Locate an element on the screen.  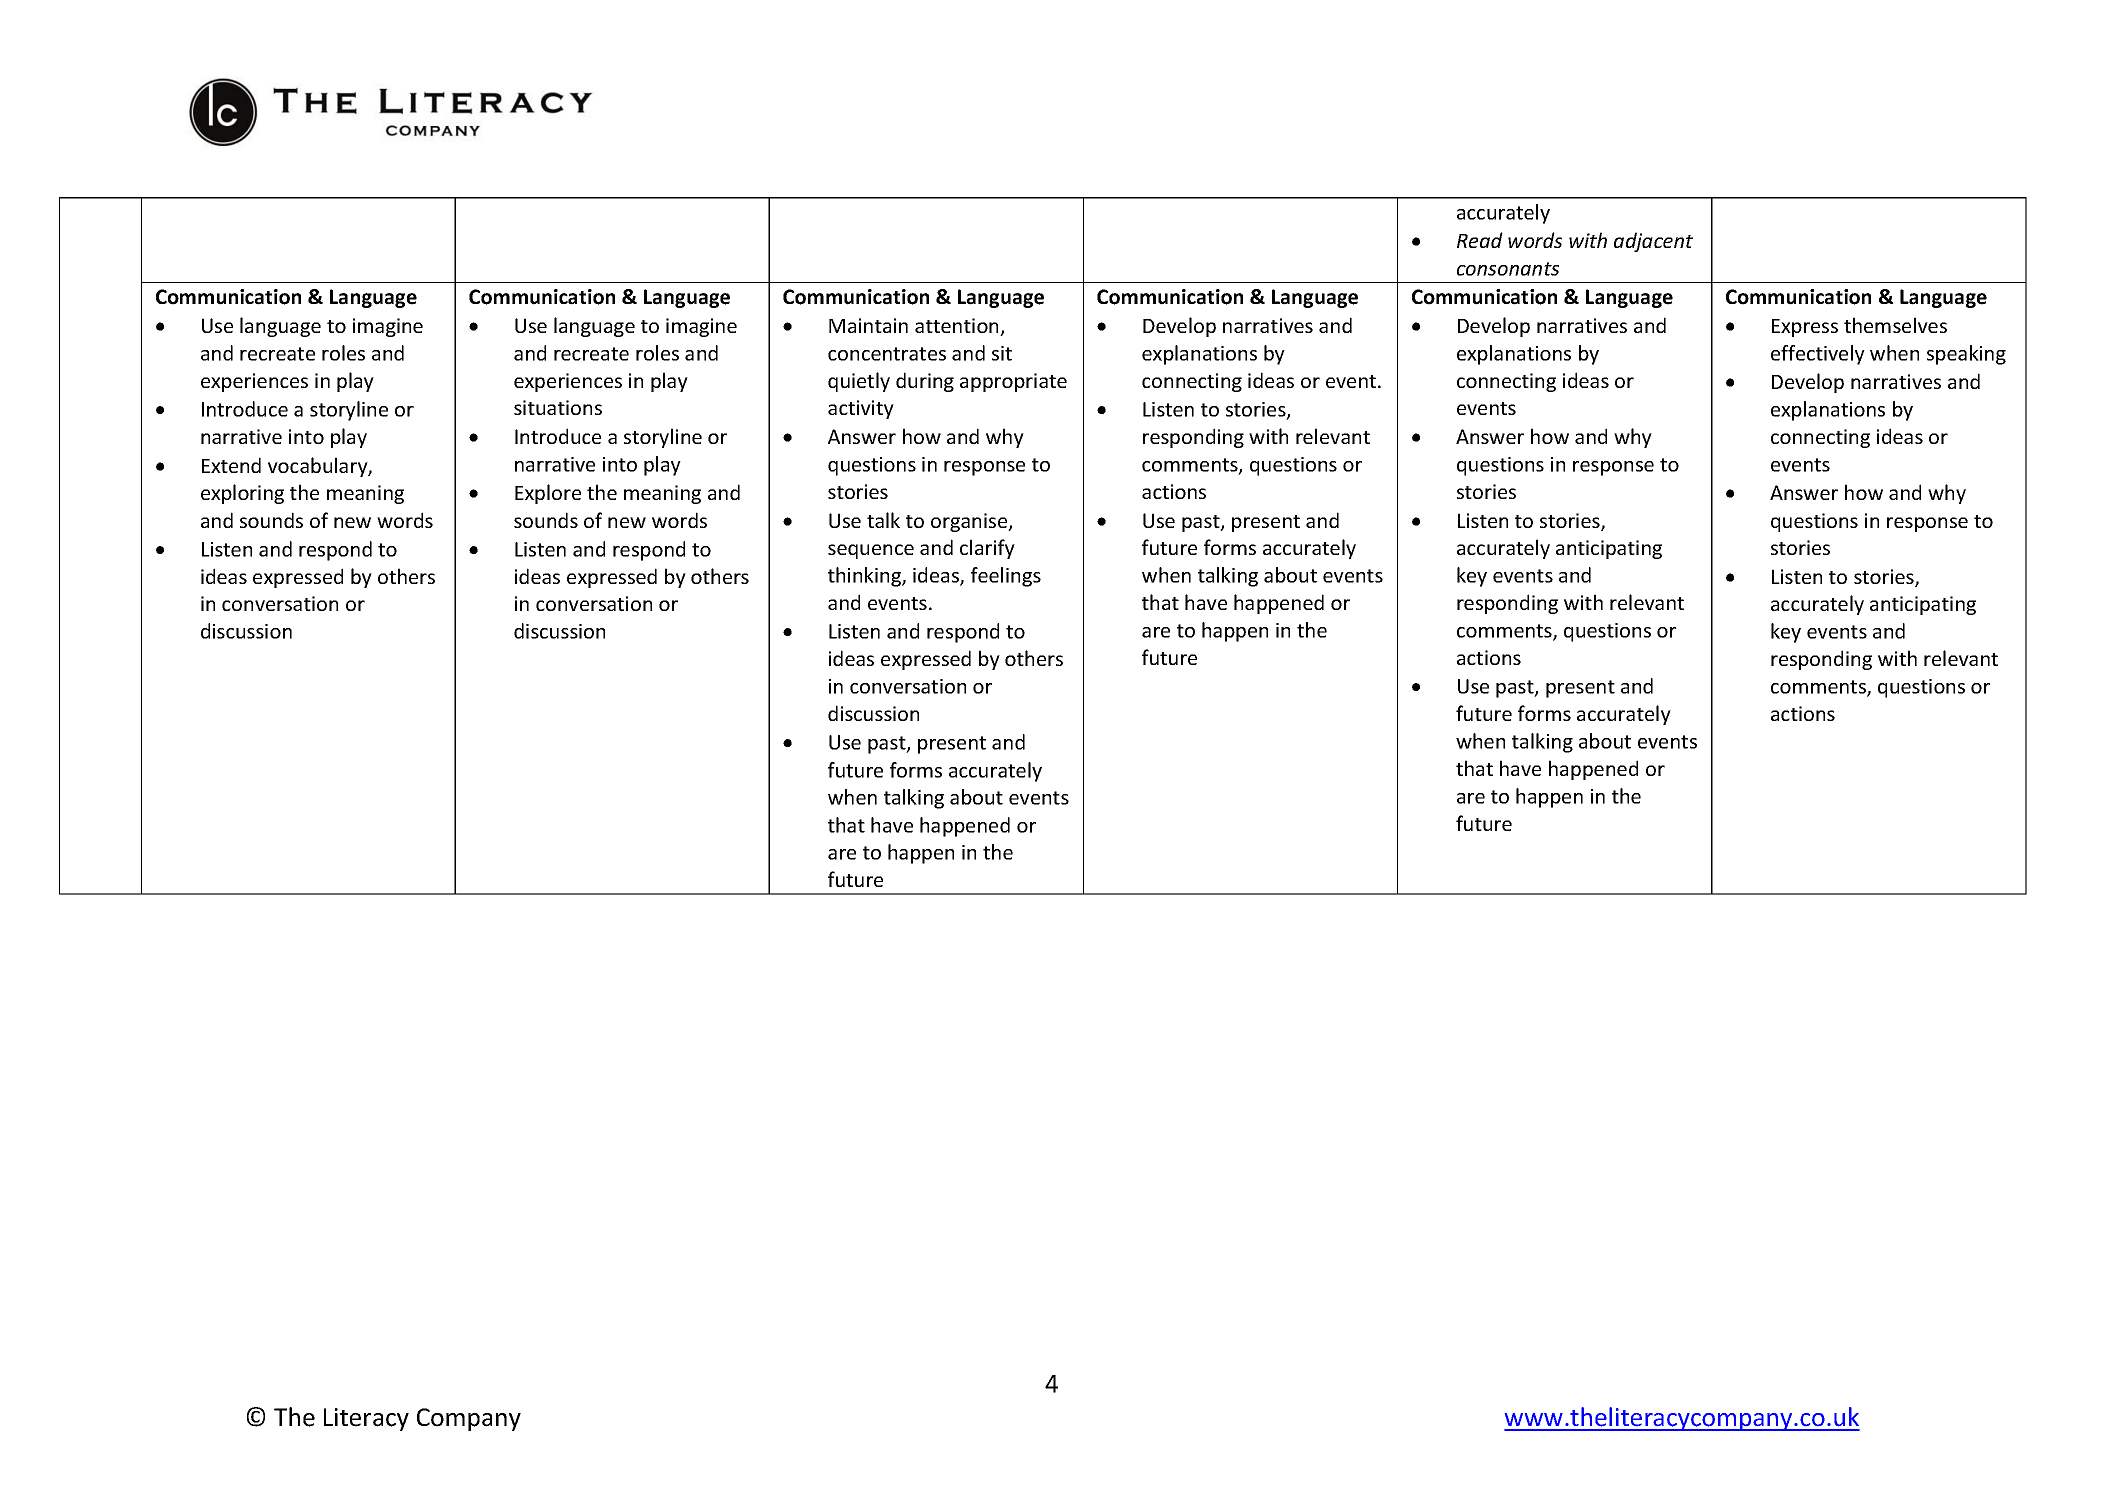
adjacent is located at coordinates (1653, 242).
